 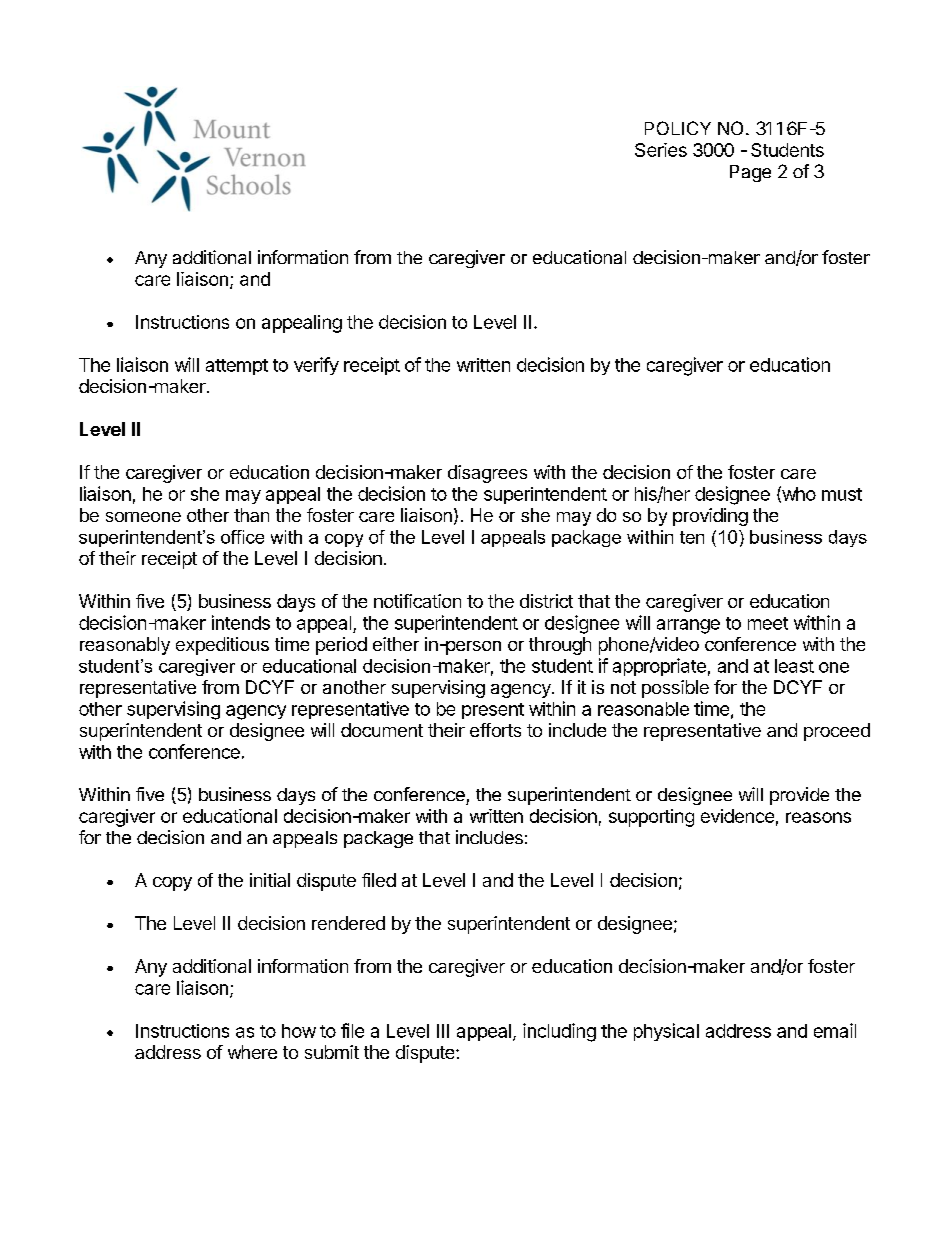 I want to click on Series, so click(x=661, y=150).
